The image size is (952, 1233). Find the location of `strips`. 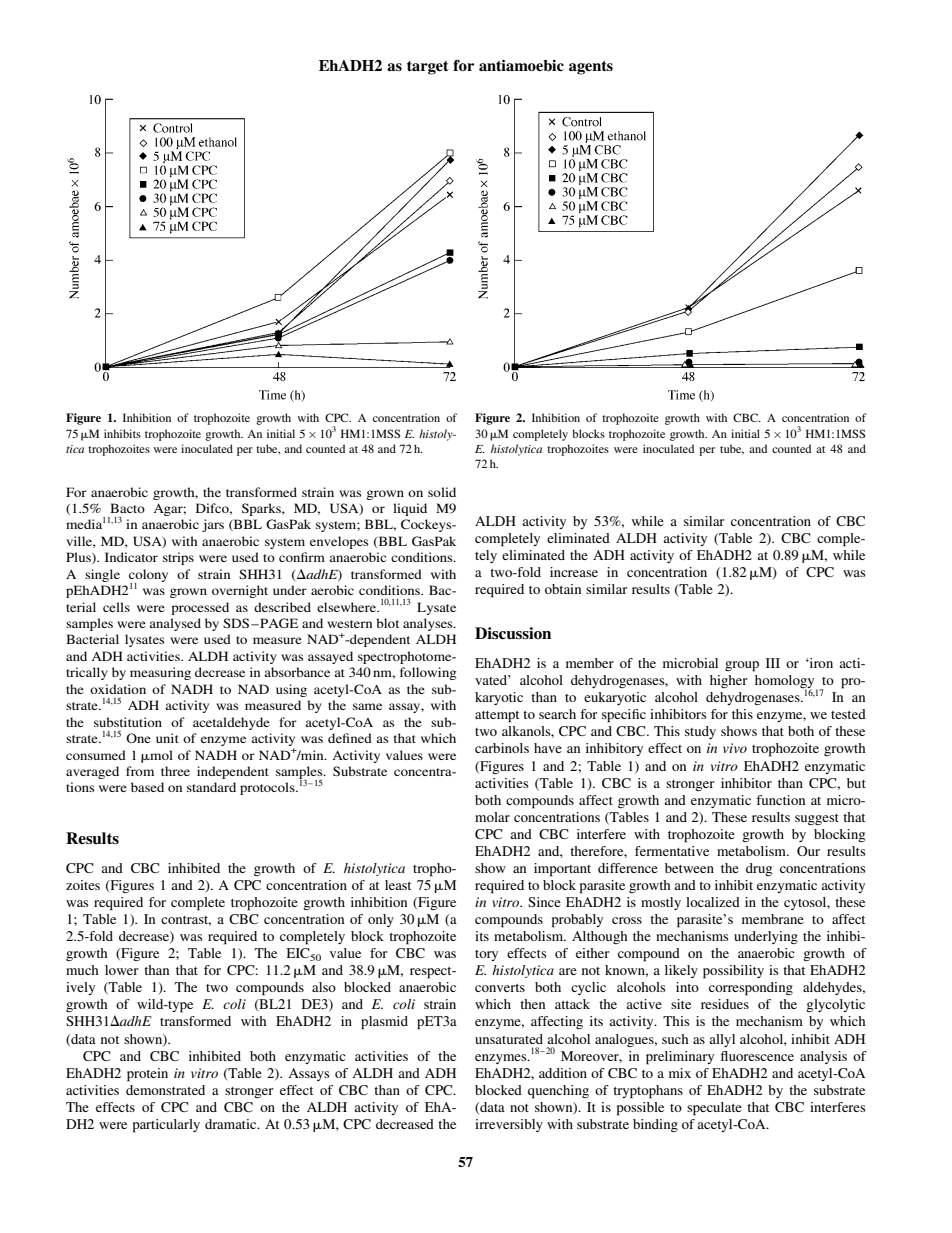

strips is located at coordinates (178, 558).
